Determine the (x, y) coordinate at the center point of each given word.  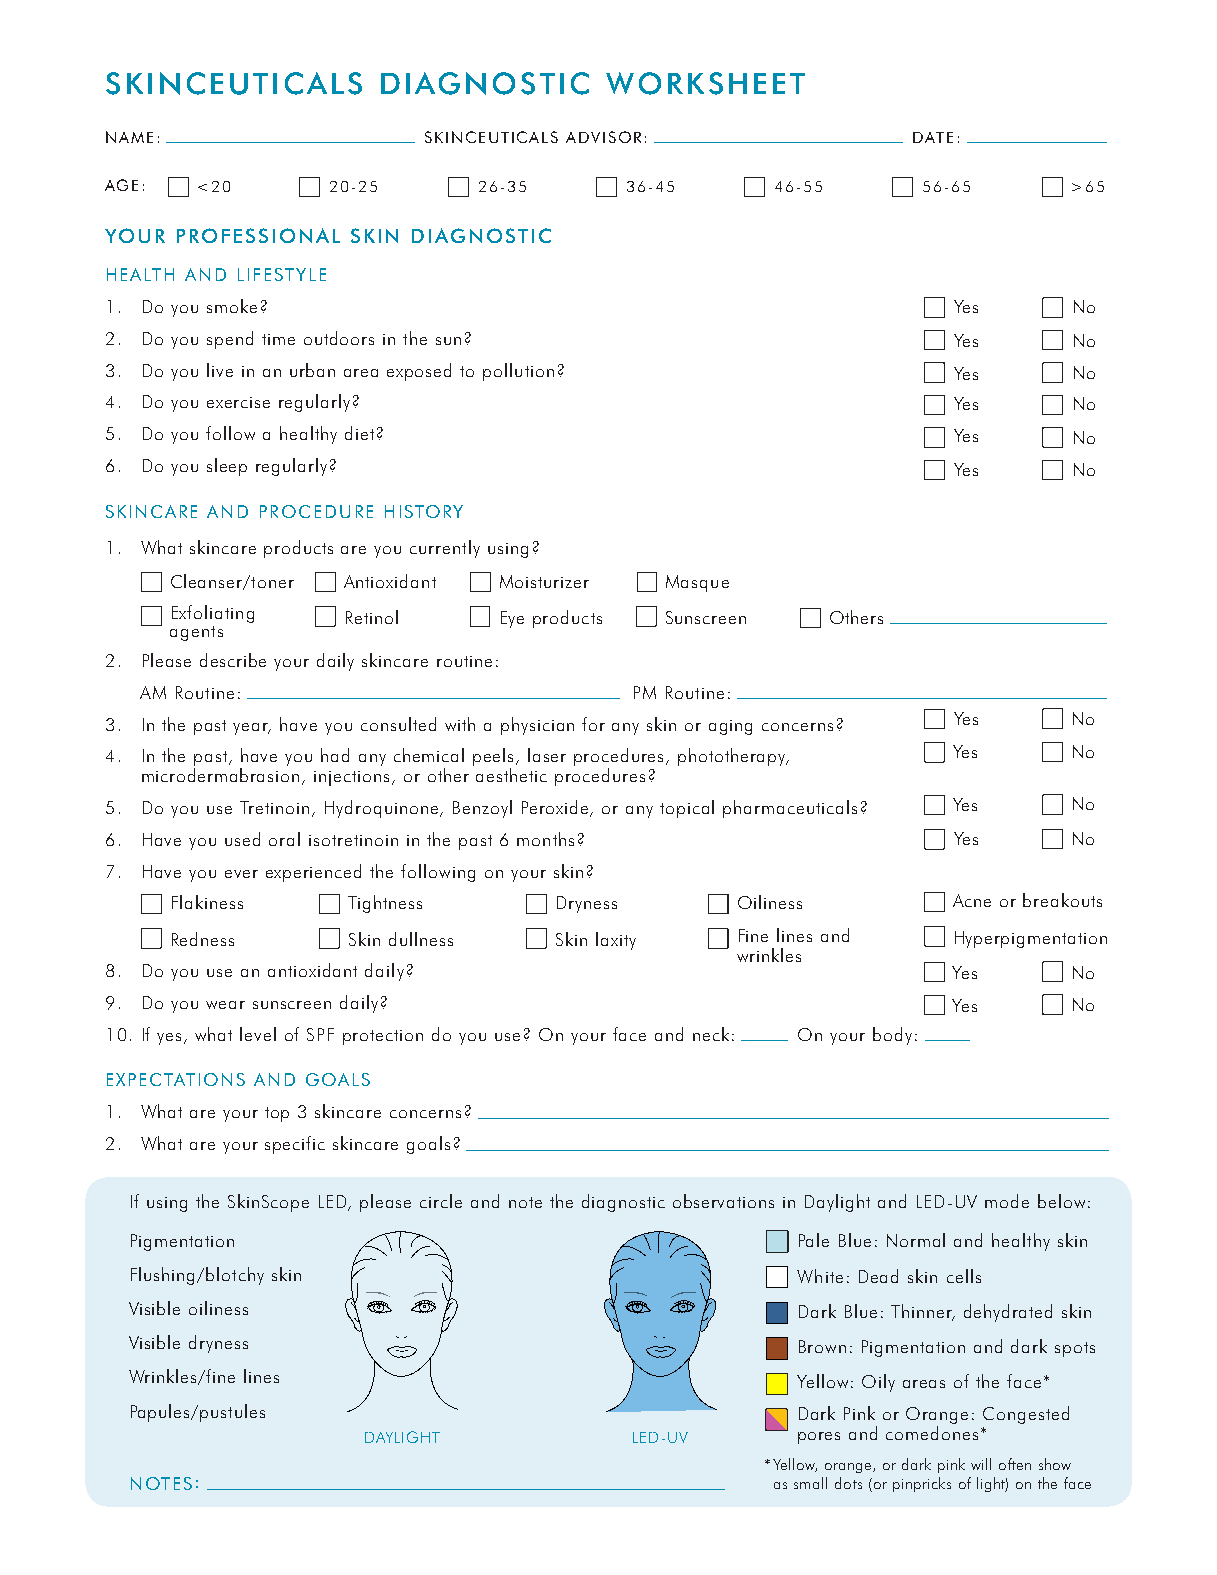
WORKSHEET (705, 83)
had (335, 755)
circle (441, 1201)
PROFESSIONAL (258, 235)
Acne (972, 900)
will (981, 1464)
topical (687, 809)
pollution (518, 372)
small (810, 1483)
